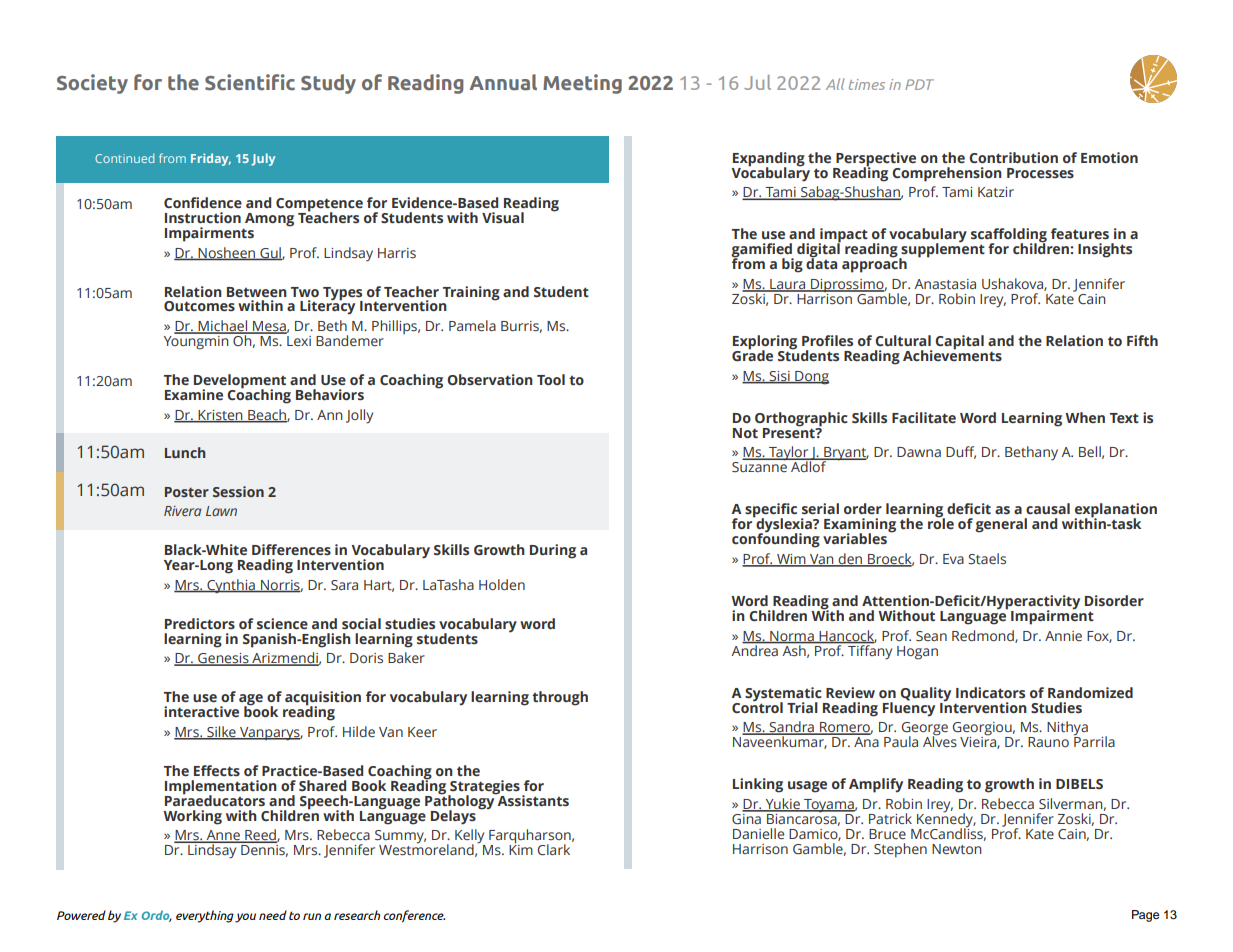 Image resolution: width=1233 pixels, height=952 pixels. Describe the element at coordinates (919, 84) in the document. I see `PDT` at that location.
